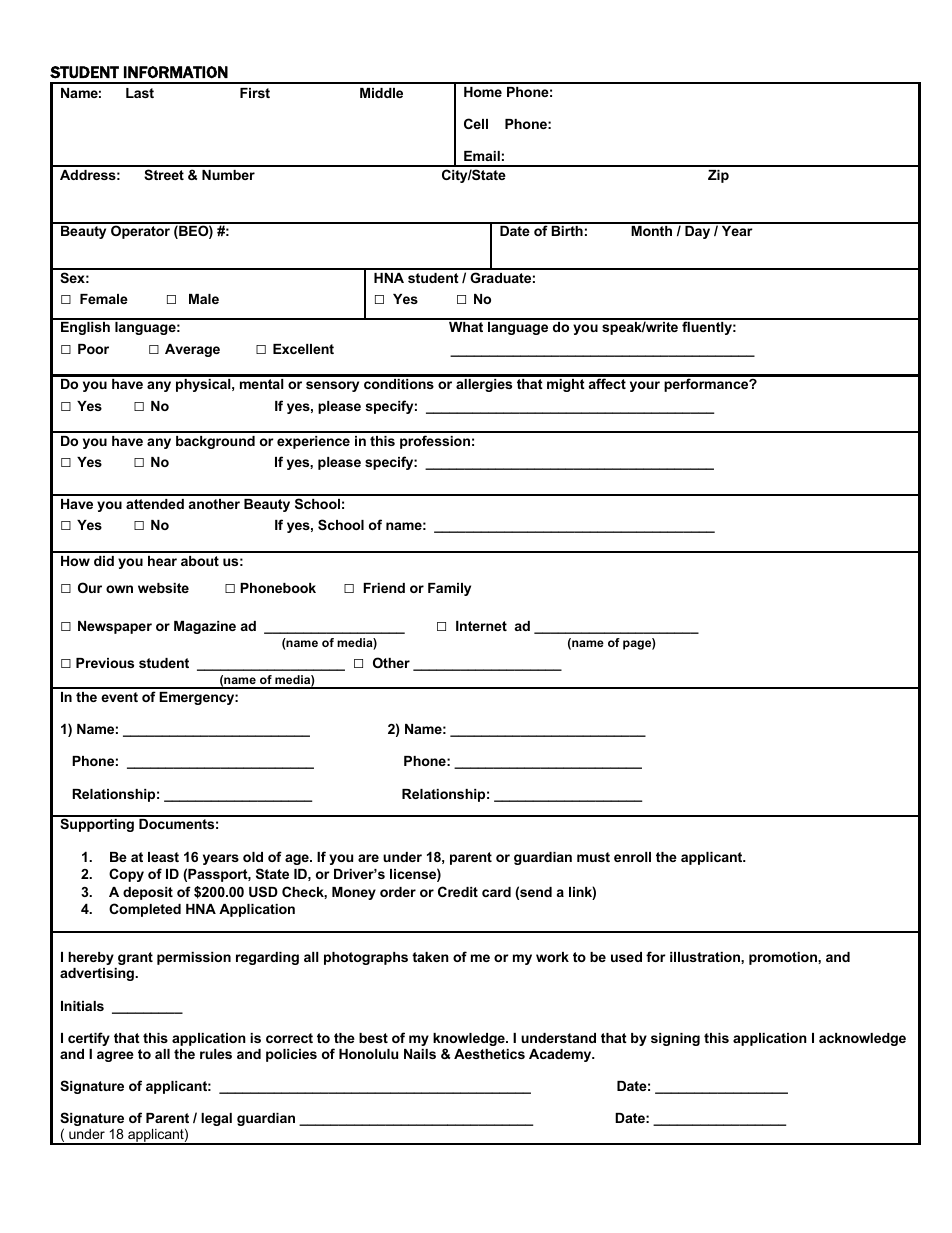 The width and height of the page is (952, 1233). I want to click on background, so click(215, 442).
